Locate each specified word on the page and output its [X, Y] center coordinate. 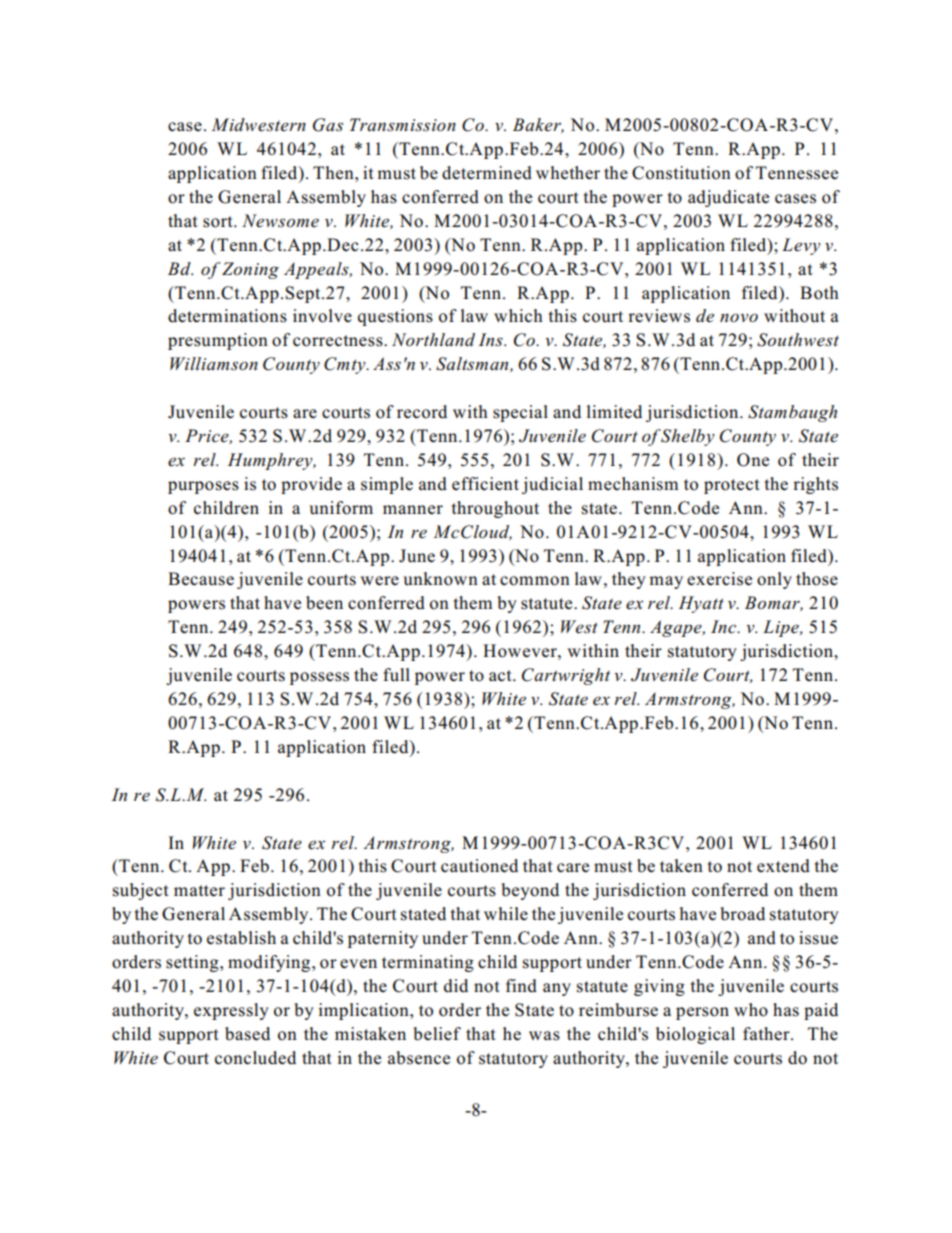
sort [219, 222]
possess [319, 678]
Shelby [687, 437]
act [501, 676]
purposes [203, 487]
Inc [725, 627]
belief [437, 1034]
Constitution [681, 173]
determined [487, 173]
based [247, 1034]
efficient [485, 484]
